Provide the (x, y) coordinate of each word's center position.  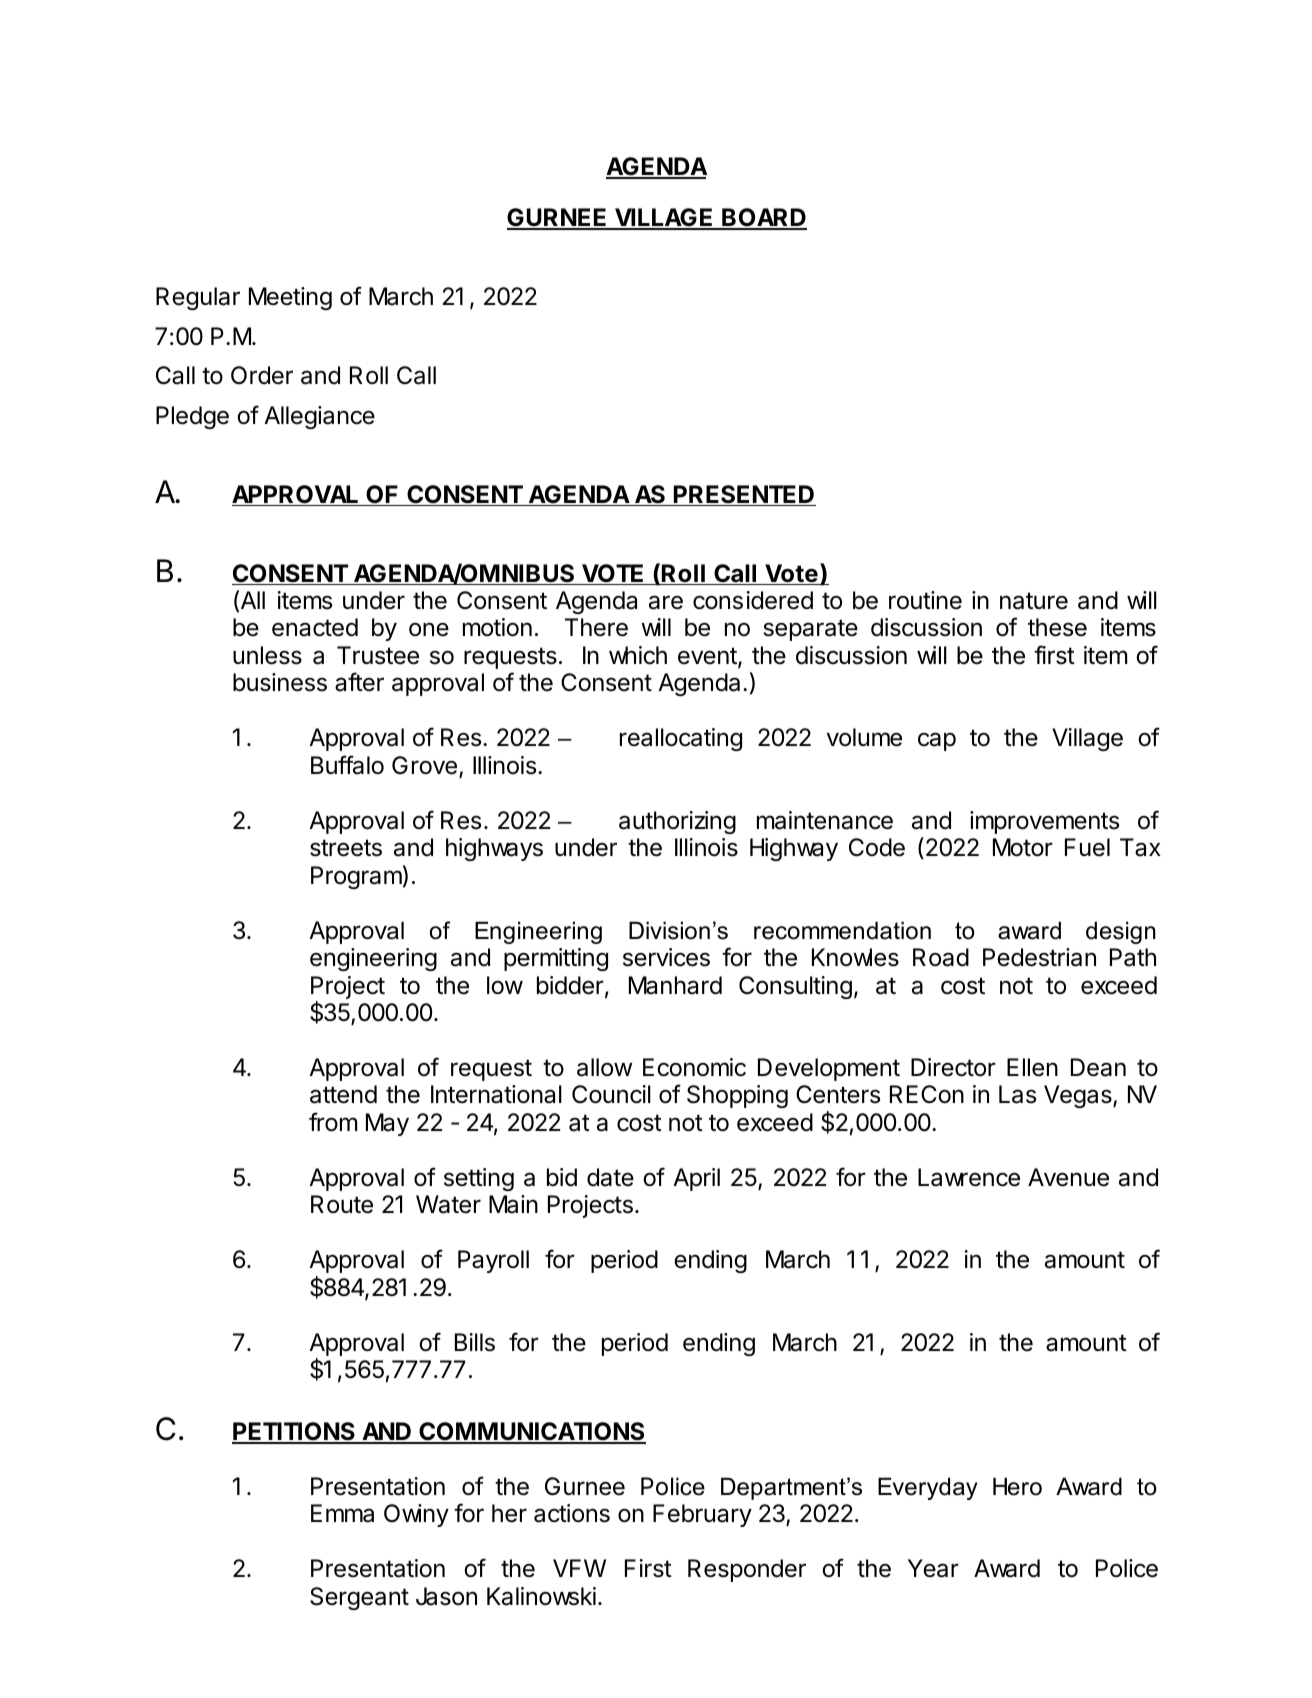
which (638, 655)
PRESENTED (744, 495)
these (1057, 627)
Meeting (290, 298)
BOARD (763, 219)
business (280, 682)
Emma (342, 1513)
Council (611, 1094)
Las (1017, 1094)
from (333, 1122)
